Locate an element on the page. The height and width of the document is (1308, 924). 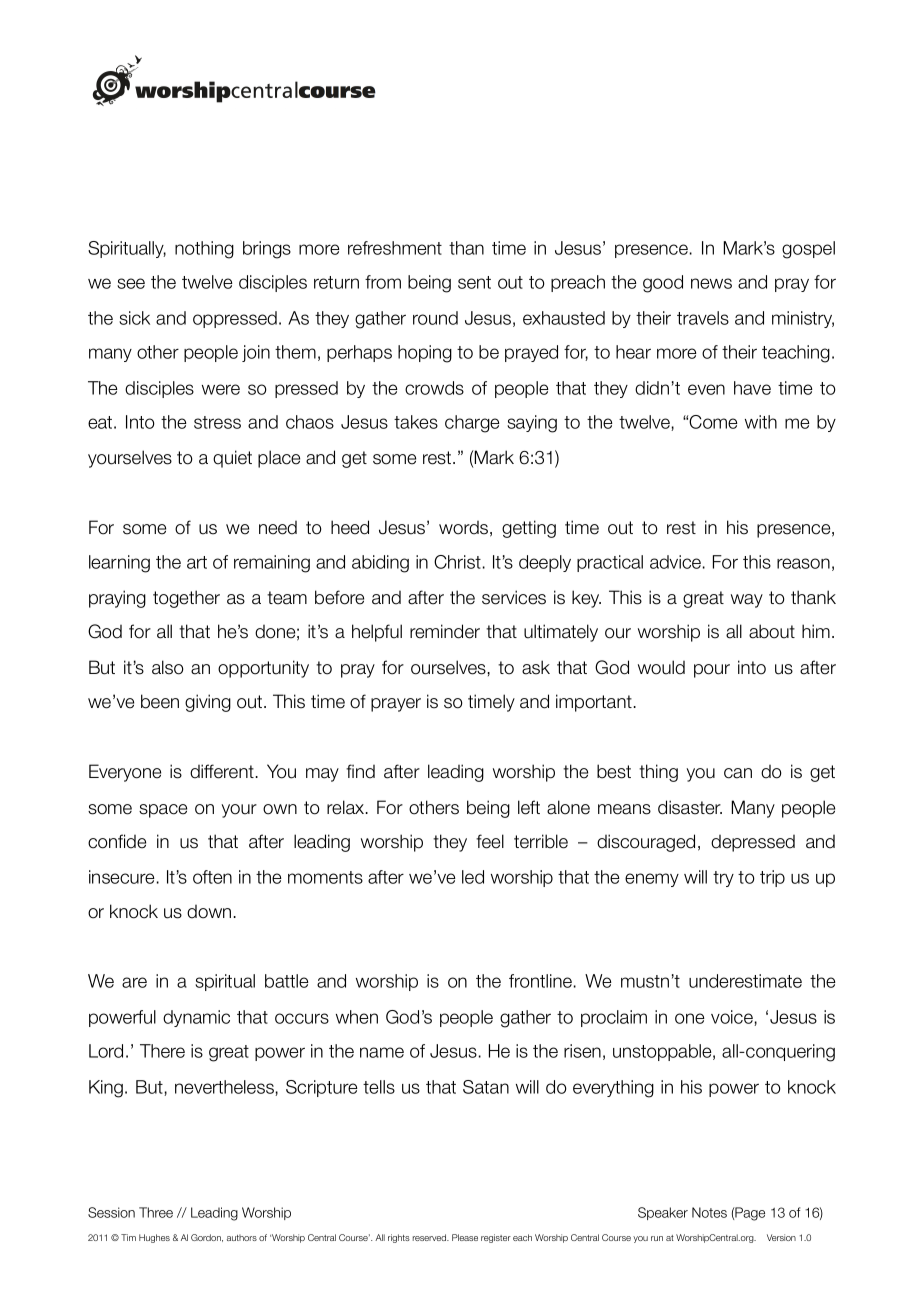
led is located at coordinates (473, 877).
